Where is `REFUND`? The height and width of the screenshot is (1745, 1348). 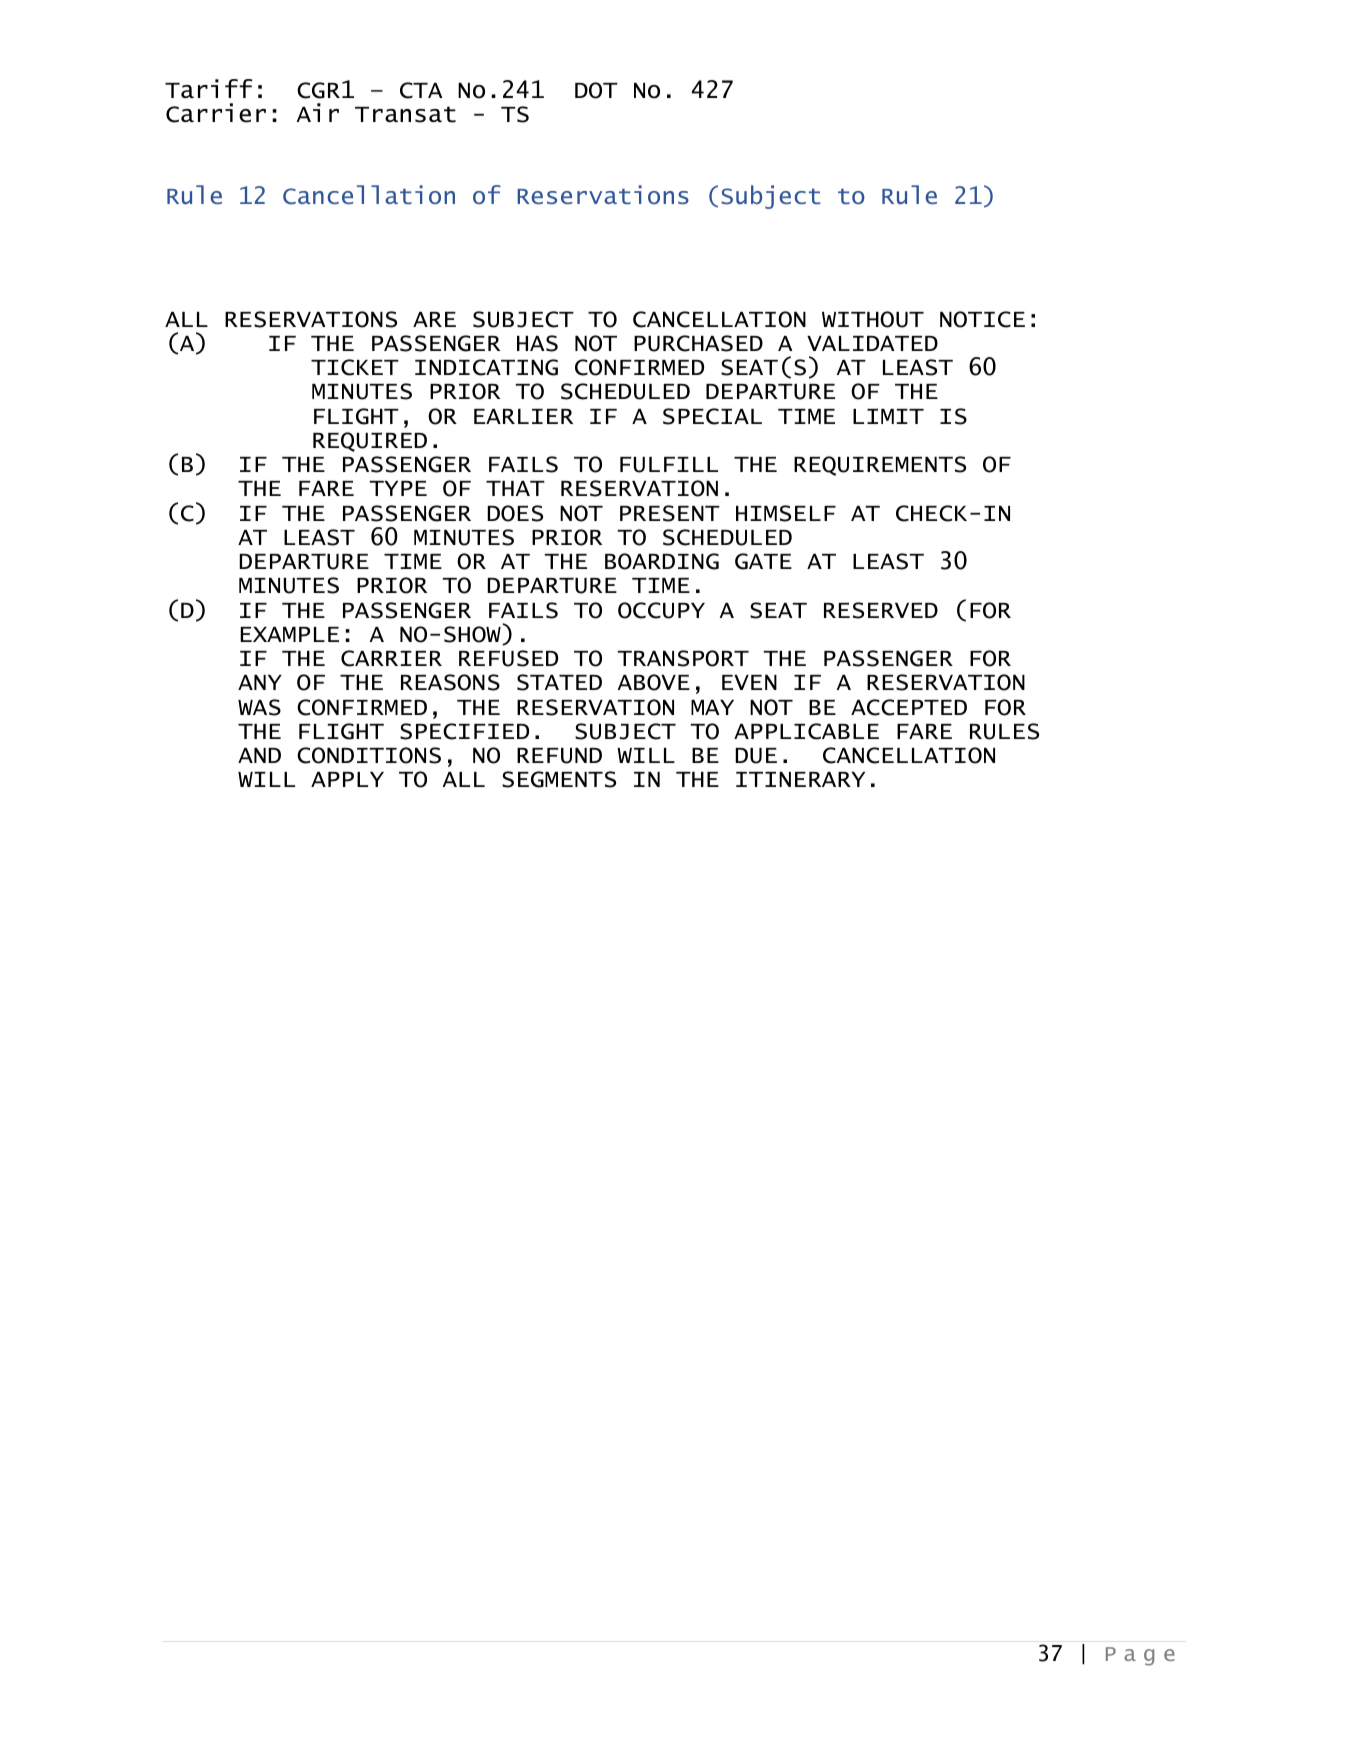 REFUND is located at coordinates (559, 755).
